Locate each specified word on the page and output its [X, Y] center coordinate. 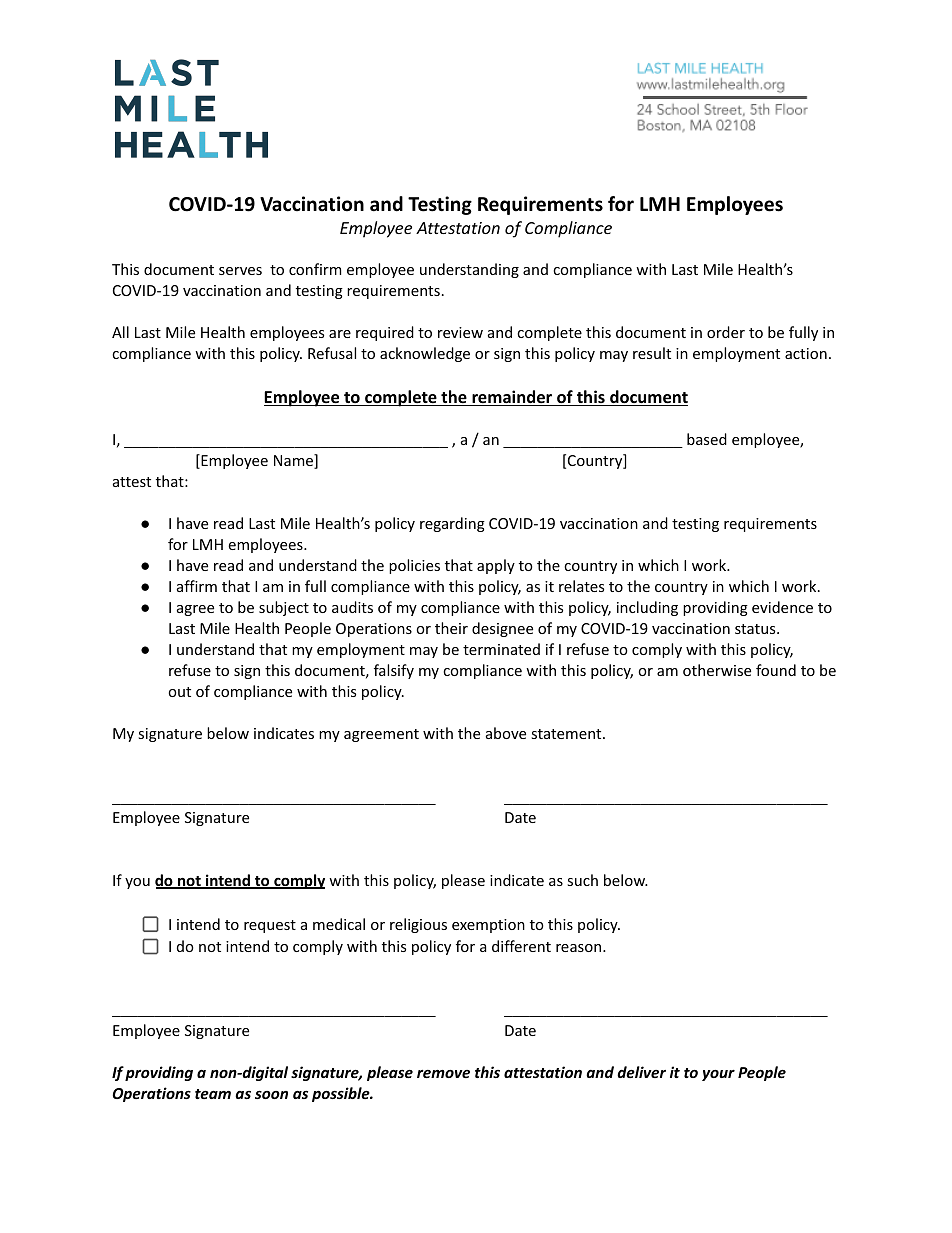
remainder [512, 398]
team [213, 1094]
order [726, 332]
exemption [488, 926]
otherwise [717, 670]
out [179, 692]
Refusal [332, 353]
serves [240, 271]
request [270, 926]
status [756, 629]
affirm [197, 586]
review [460, 332]
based [707, 439]
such [582, 880]
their [451, 628]
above [506, 733]
